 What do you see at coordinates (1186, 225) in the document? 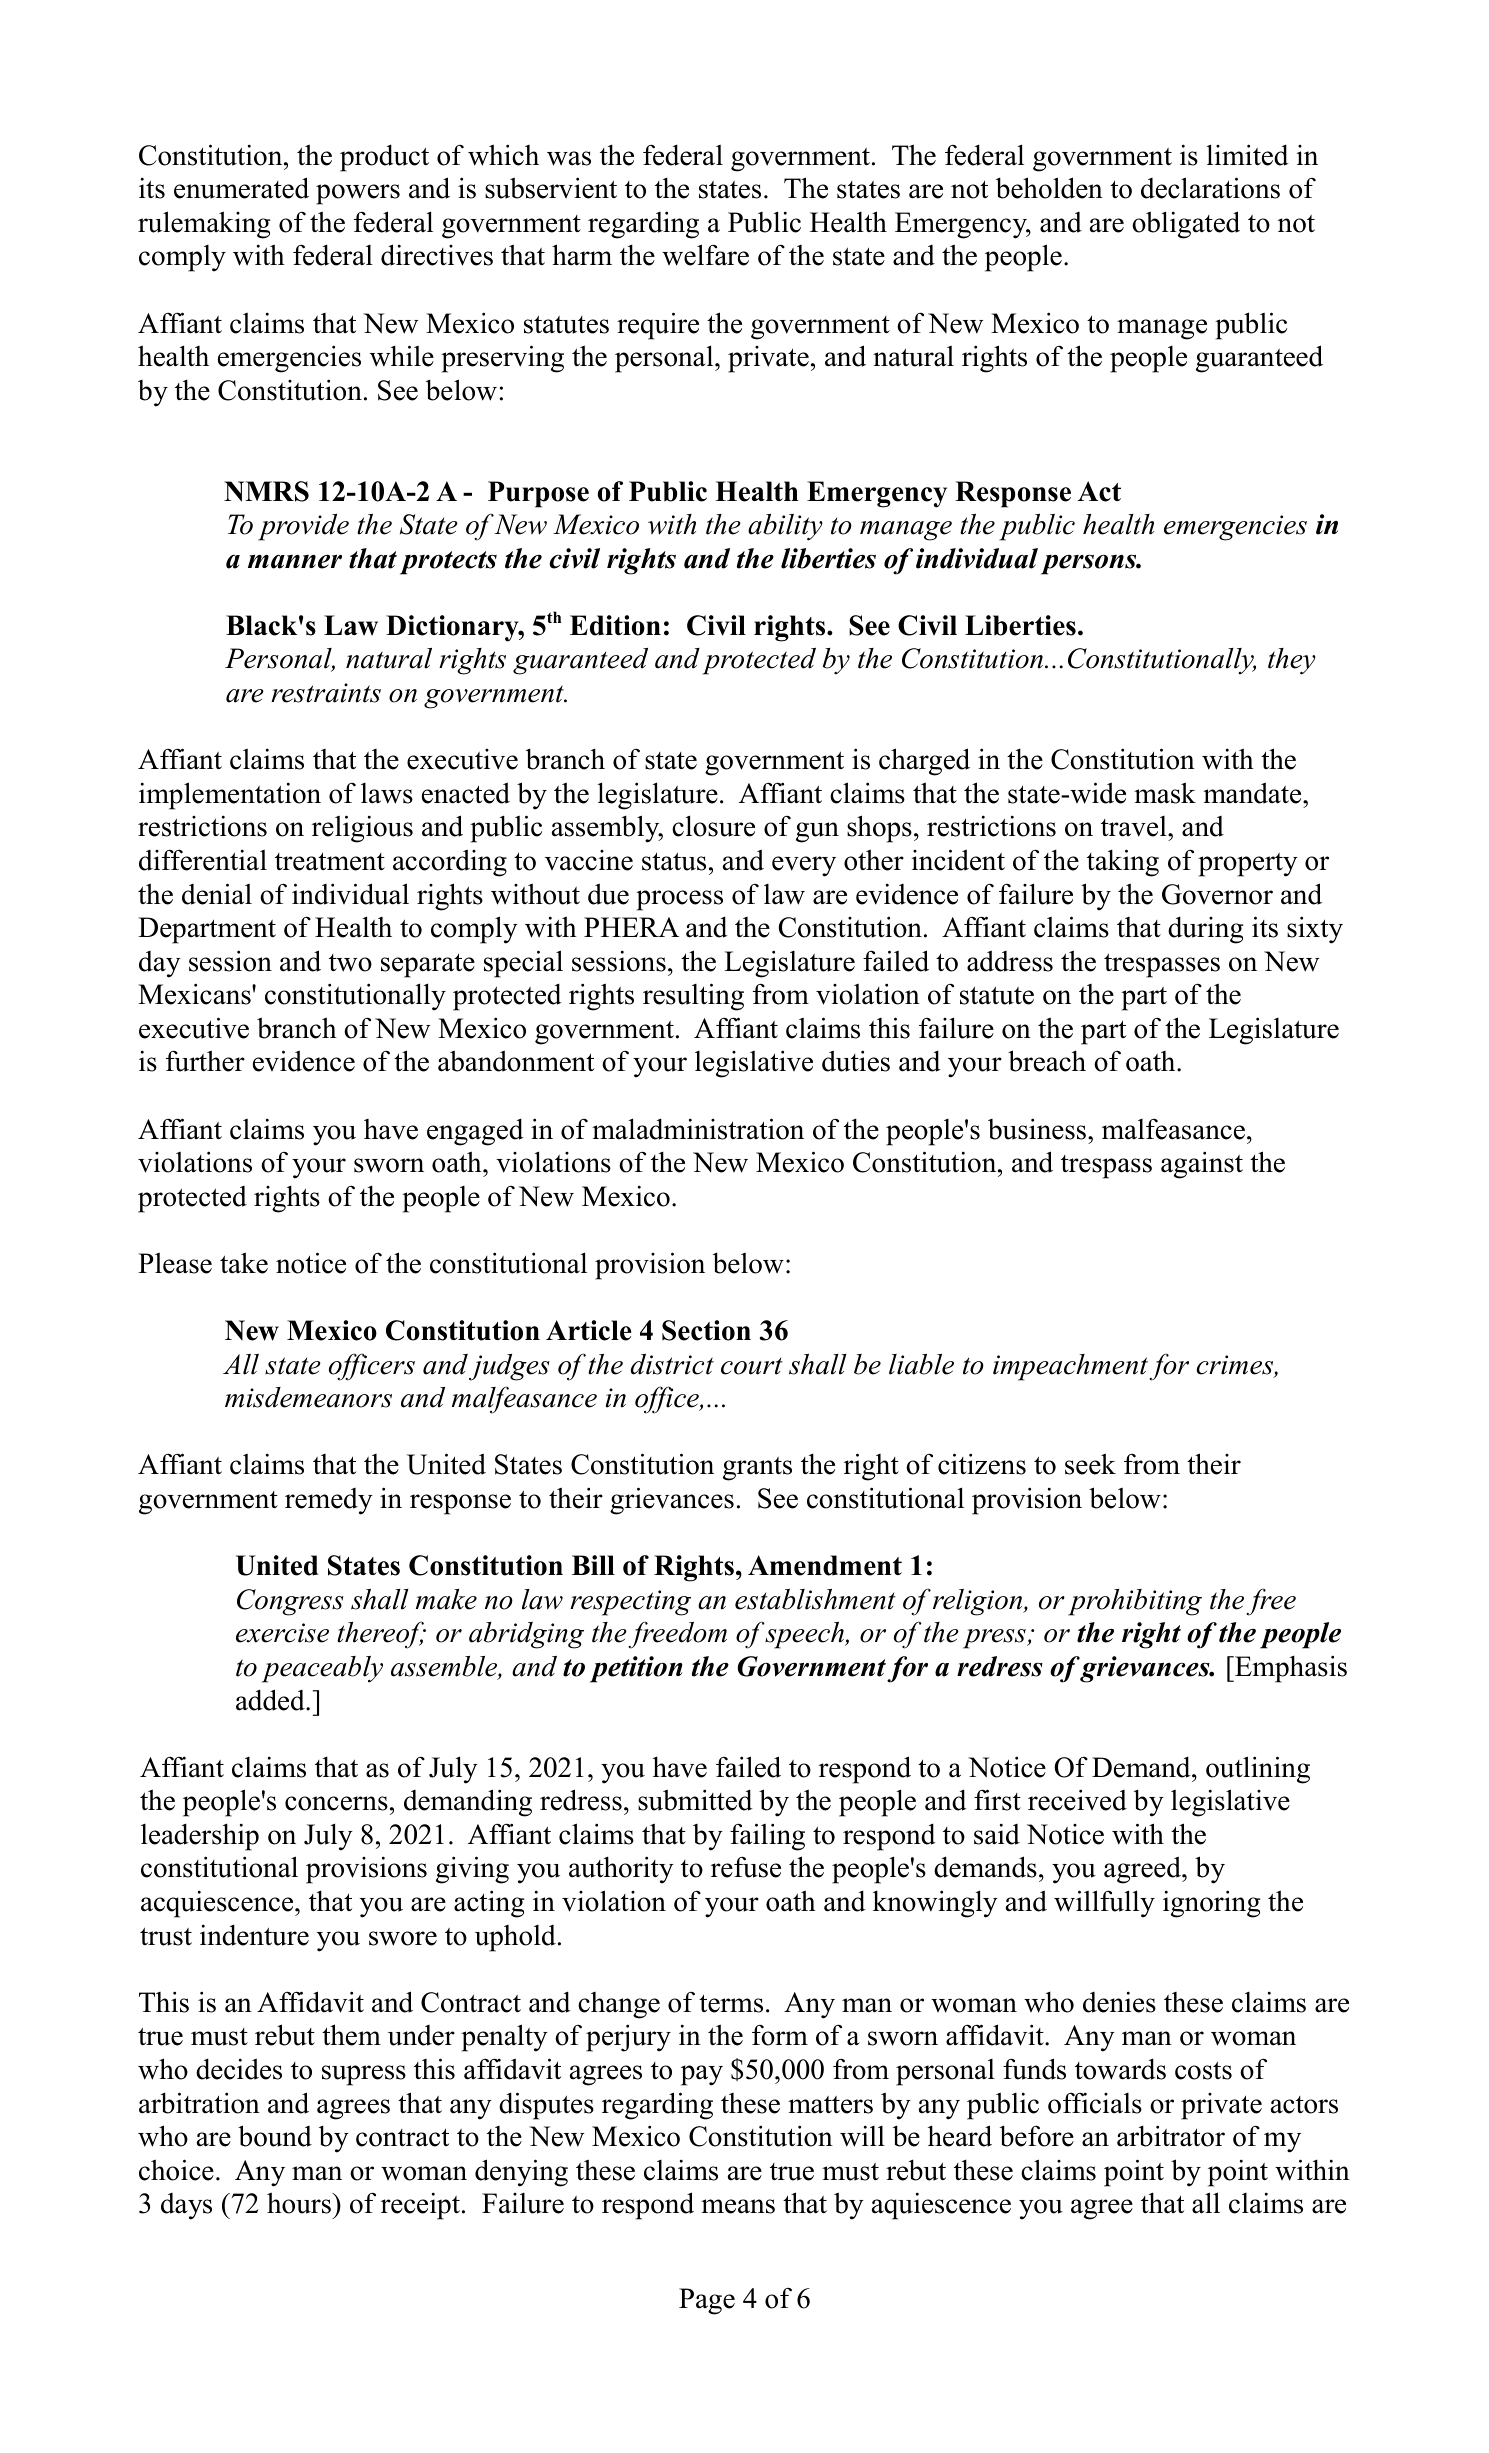
I see `obligated` at bounding box center [1186, 225].
